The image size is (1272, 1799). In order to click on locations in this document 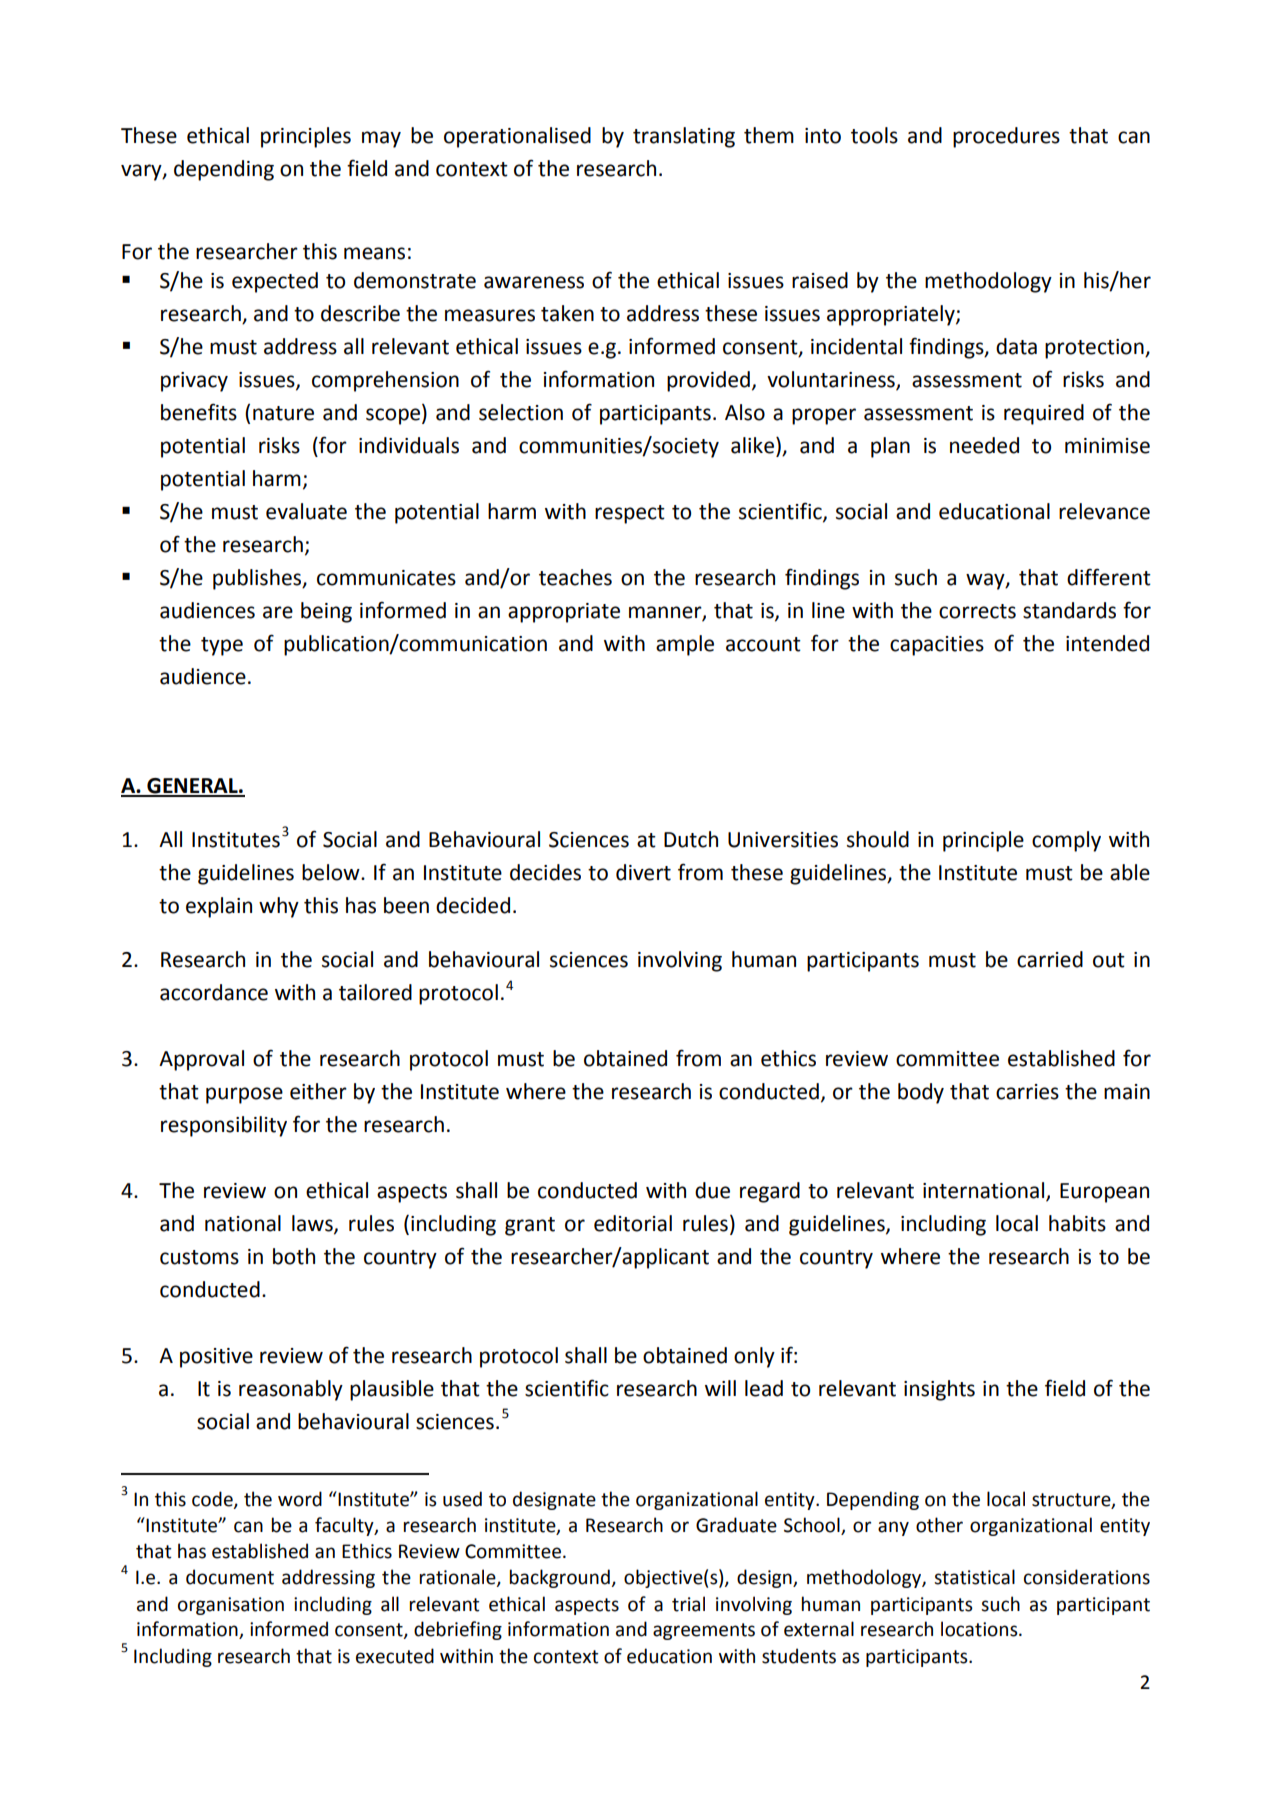, I will do `click(980, 1629)`.
